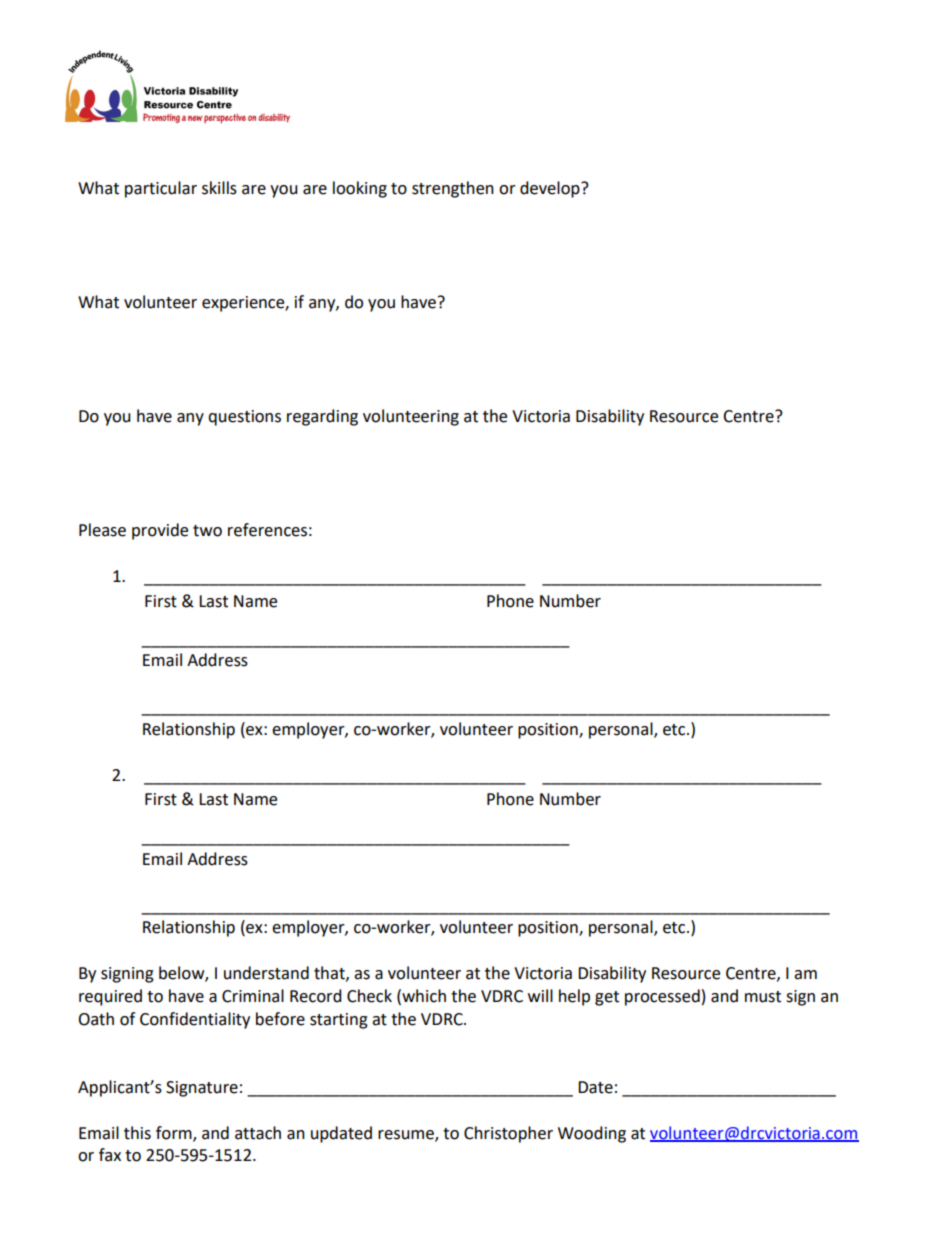 The width and height of the screenshot is (952, 1233). I want to click on looking, so click(360, 189).
